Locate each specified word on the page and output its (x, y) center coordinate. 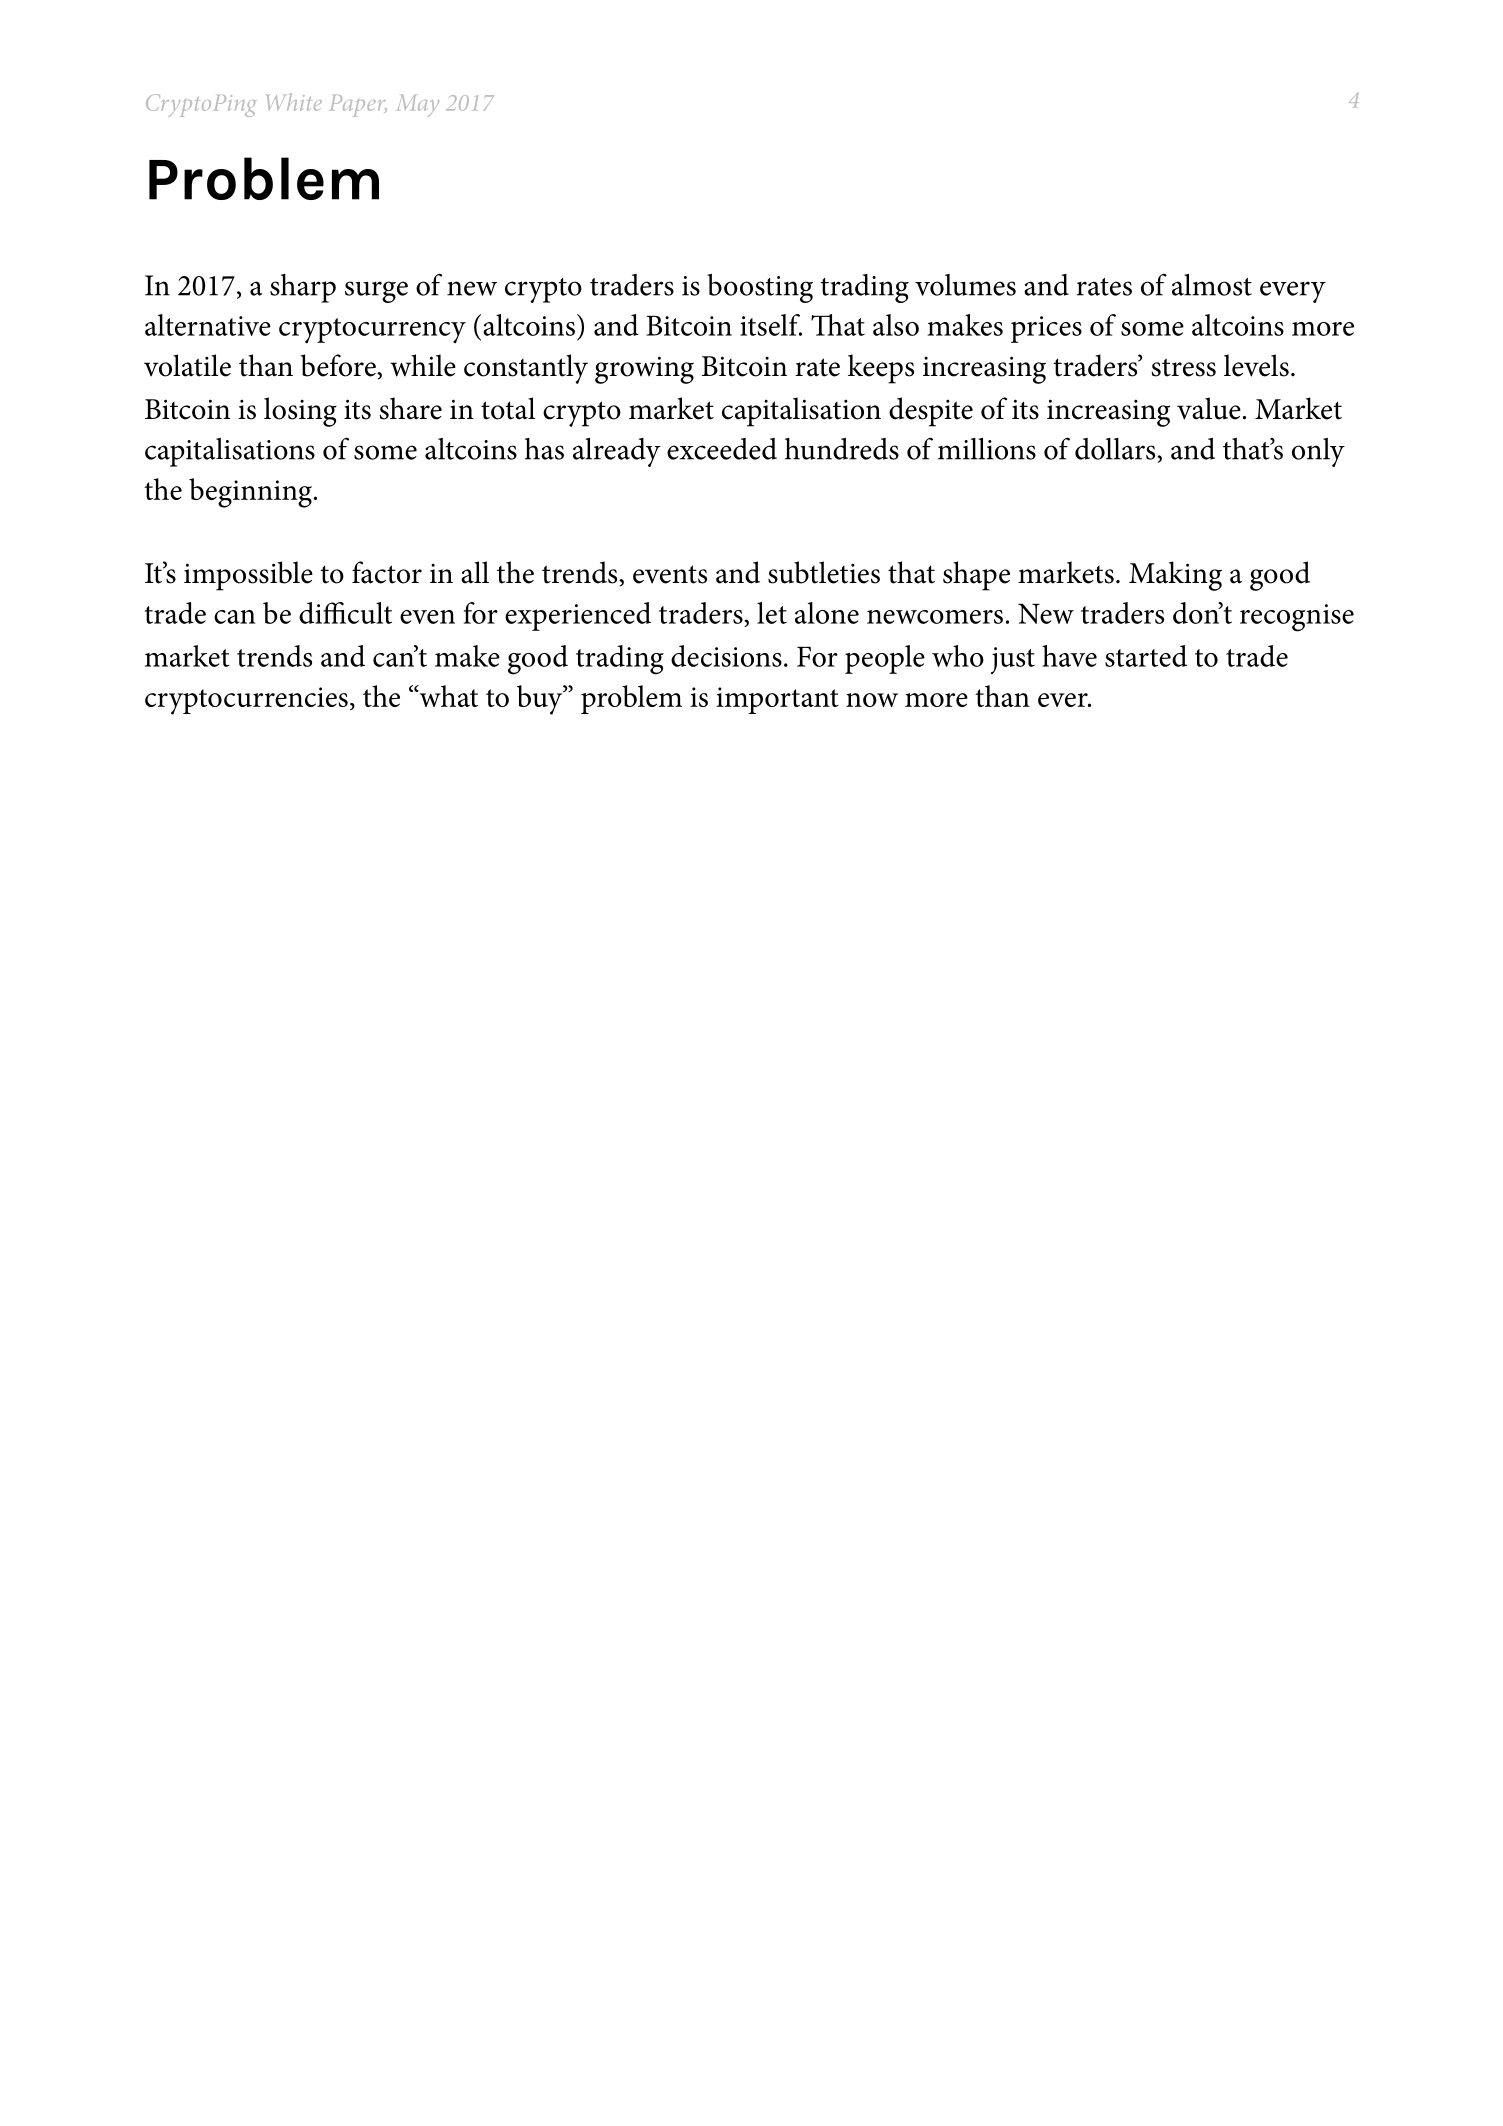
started (1146, 656)
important (777, 700)
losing (300, 412)
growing (644, 370)
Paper (359, 106)
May (418, 106)
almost (1212, 285)
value (1209, 408)
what (447, 696)
